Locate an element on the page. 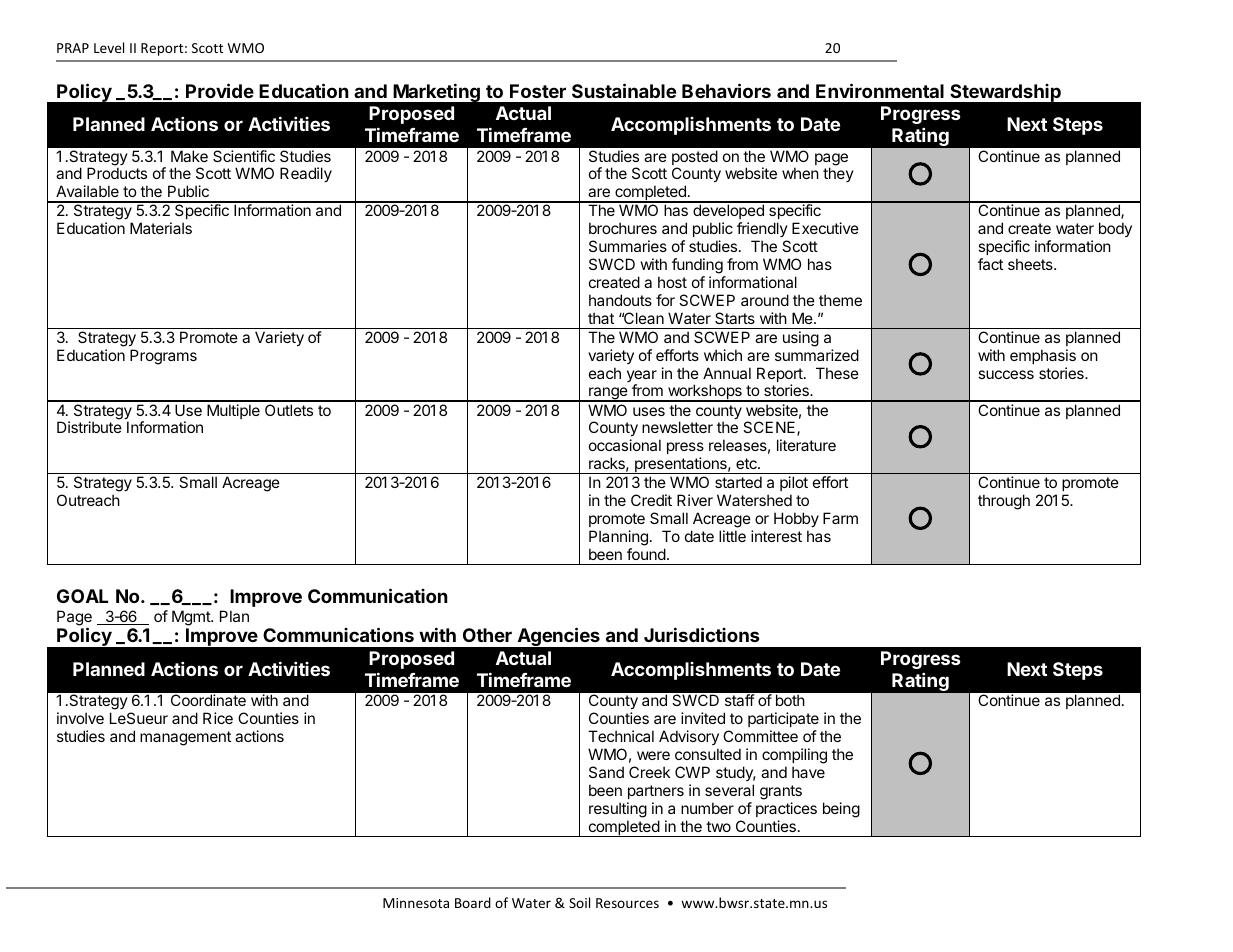 This document has height=952, width=1233. Minnesota is located at coordinates (416, 903).
